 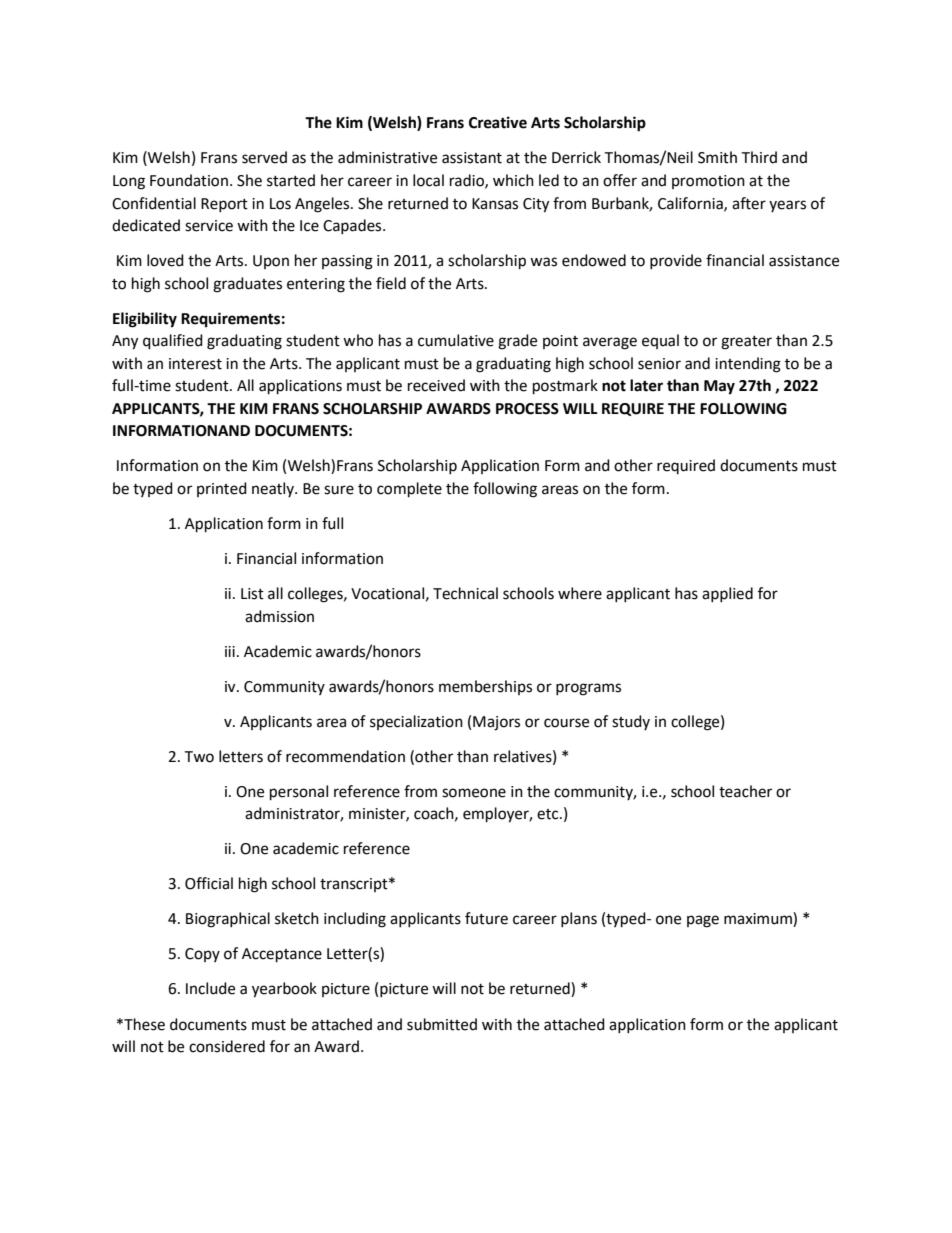 What do you see at coordinates (210, 988) in the screenshot?
I see `Include` at bounding box center [210, 988].
